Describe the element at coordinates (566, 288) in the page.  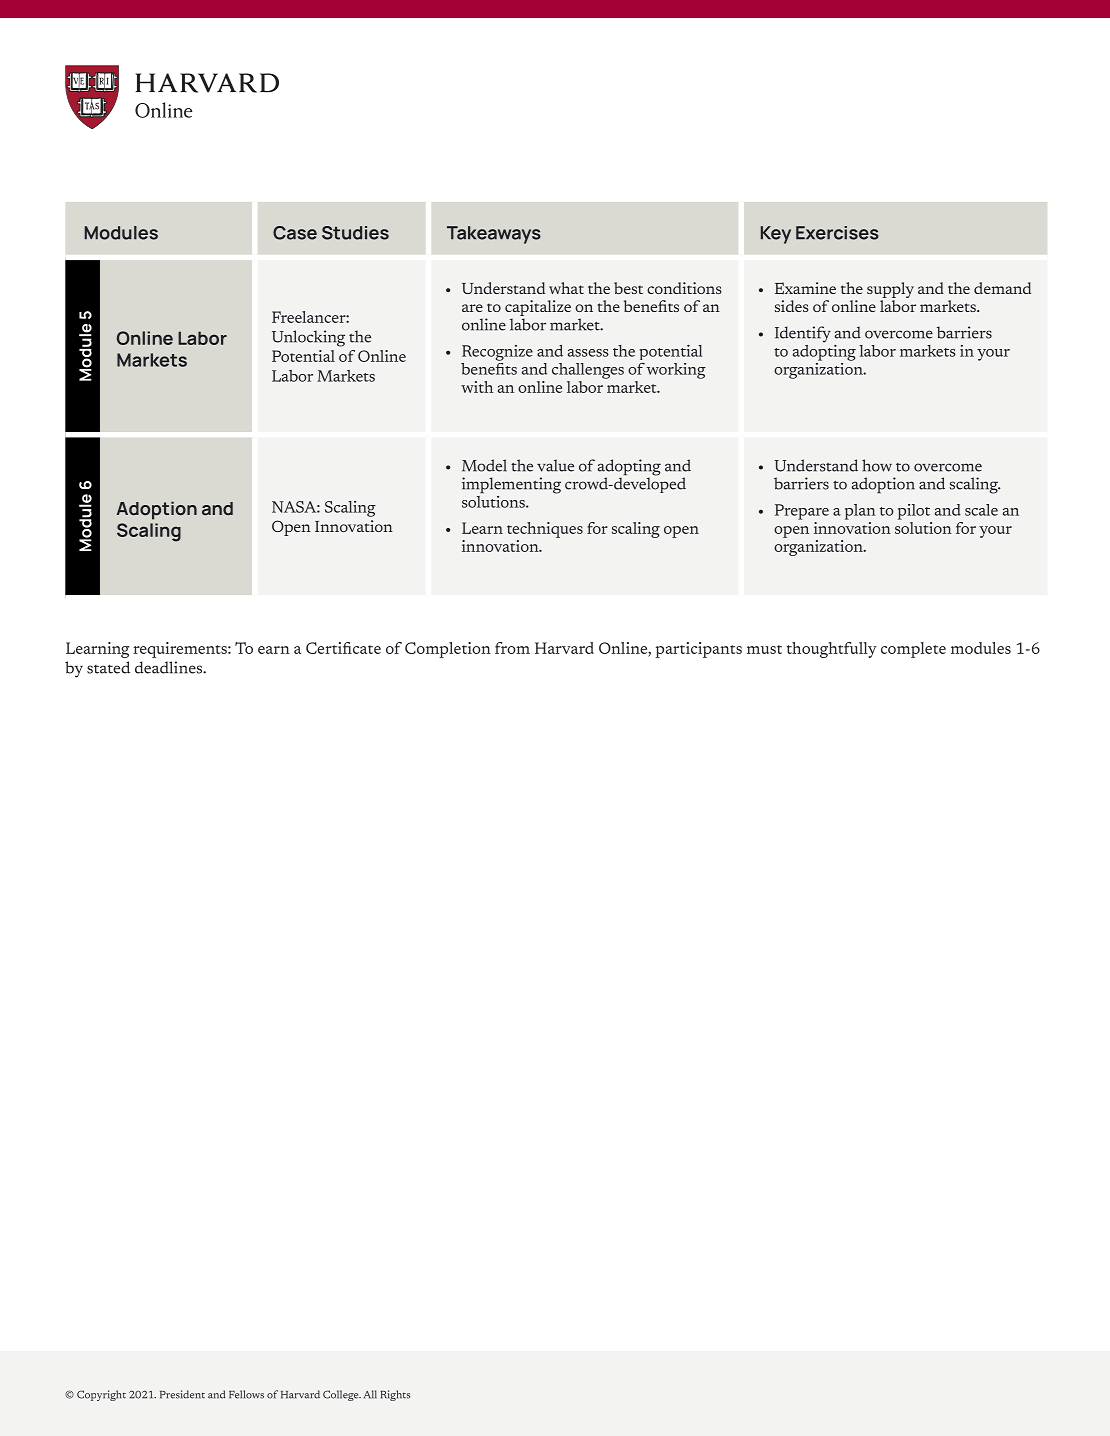
I see `what` at that location.
